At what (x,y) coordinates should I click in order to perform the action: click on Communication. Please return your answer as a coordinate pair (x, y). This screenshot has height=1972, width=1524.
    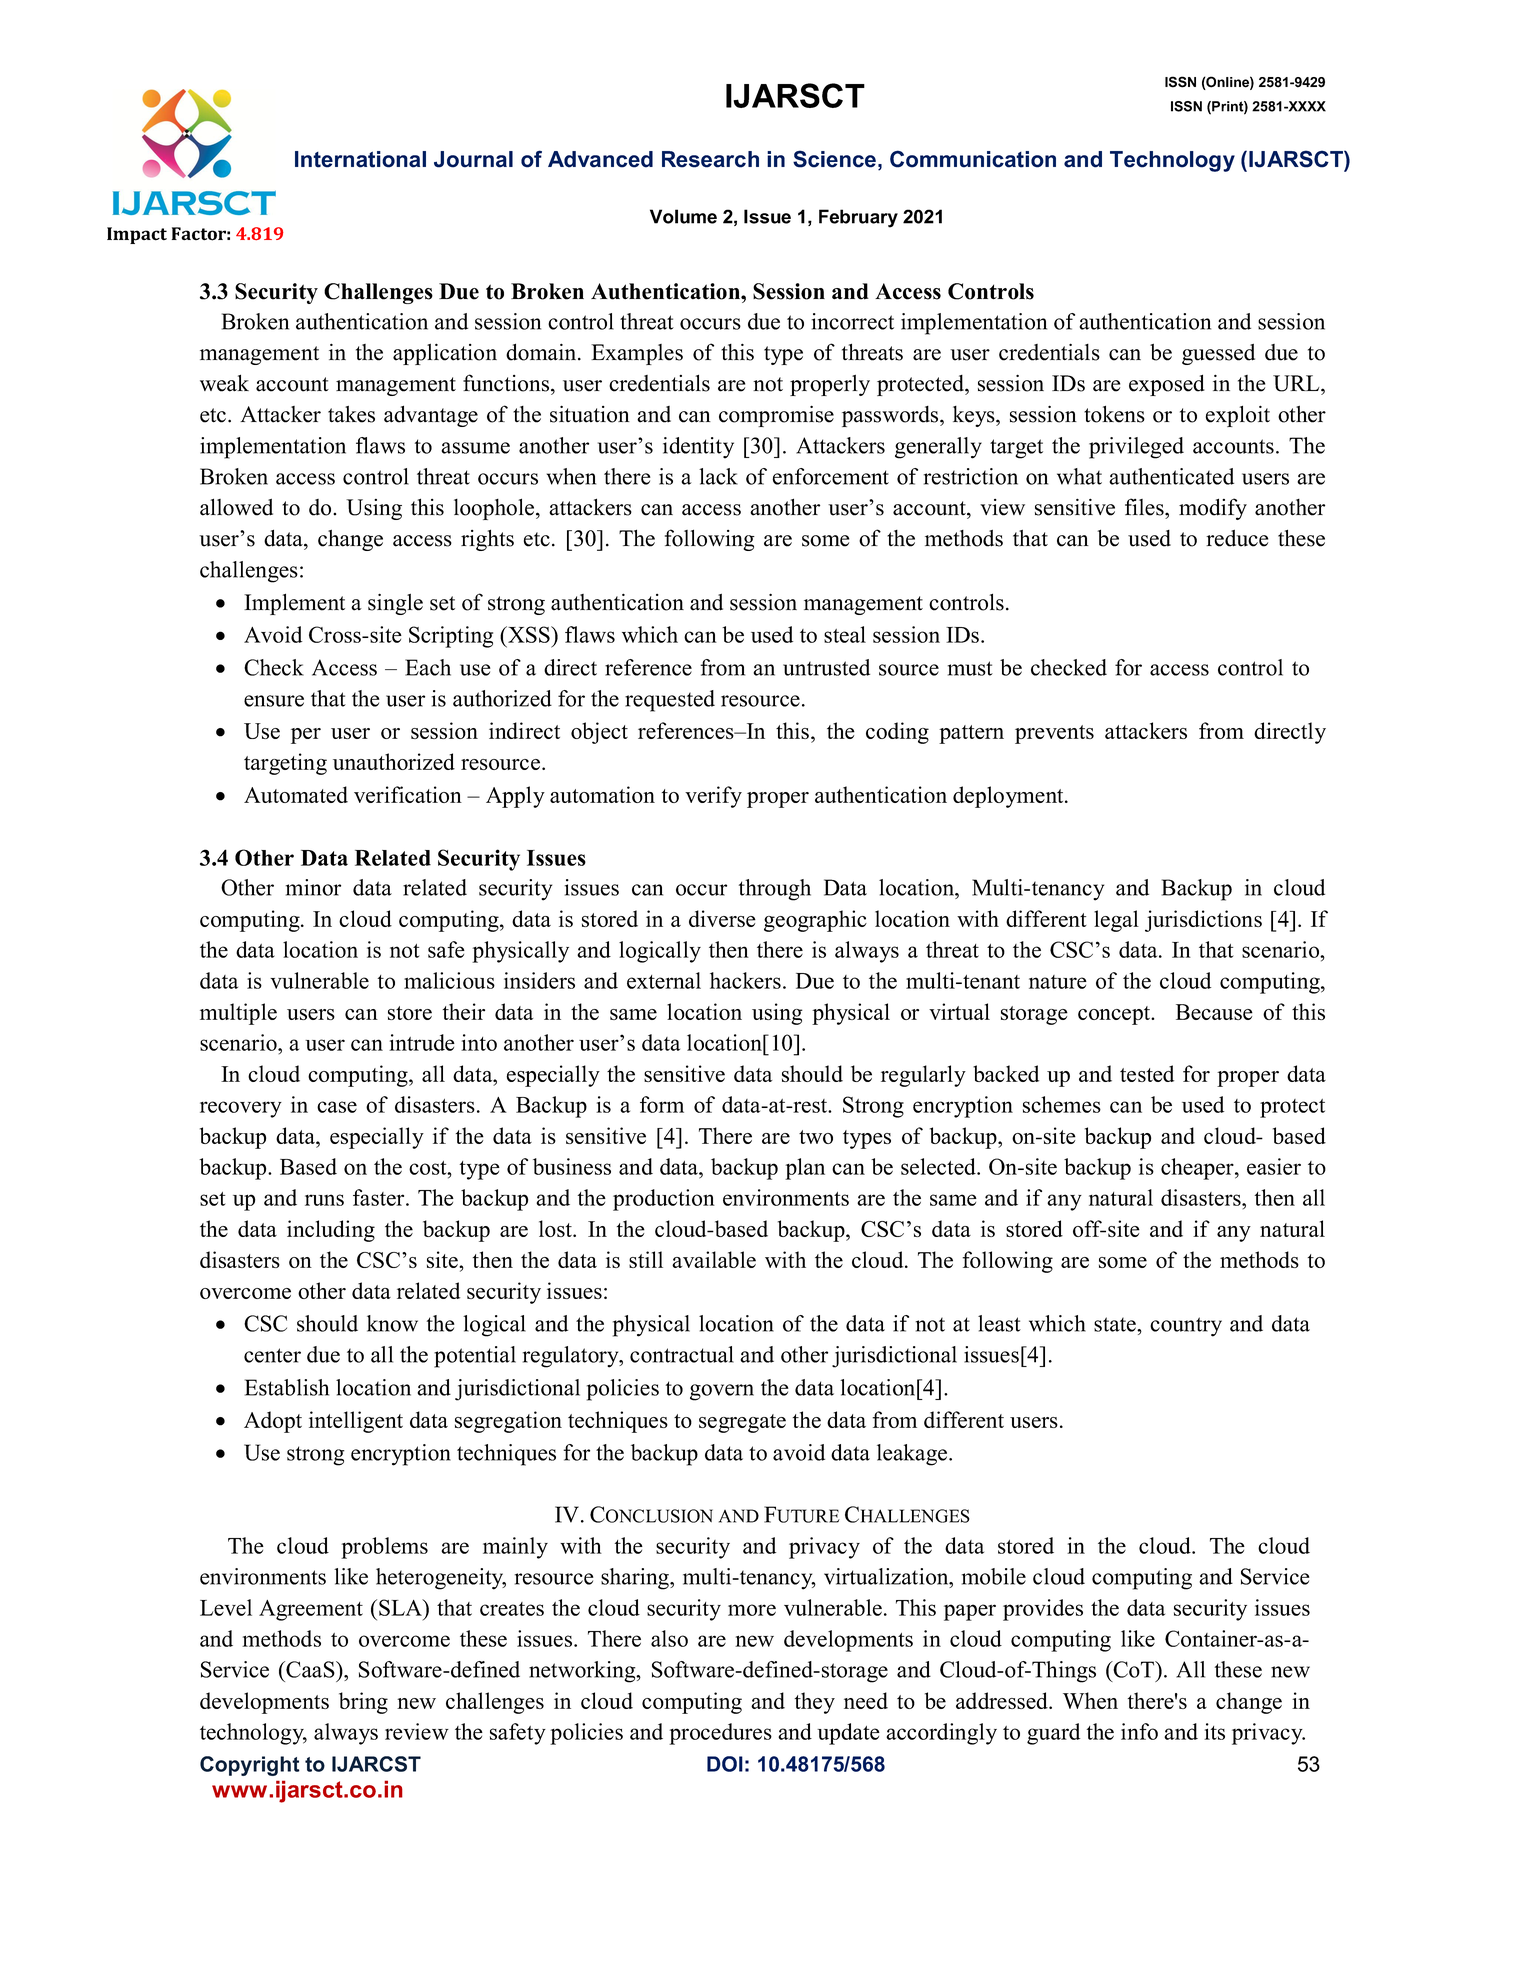
    Looking at the image, I should click on (973, 159).
